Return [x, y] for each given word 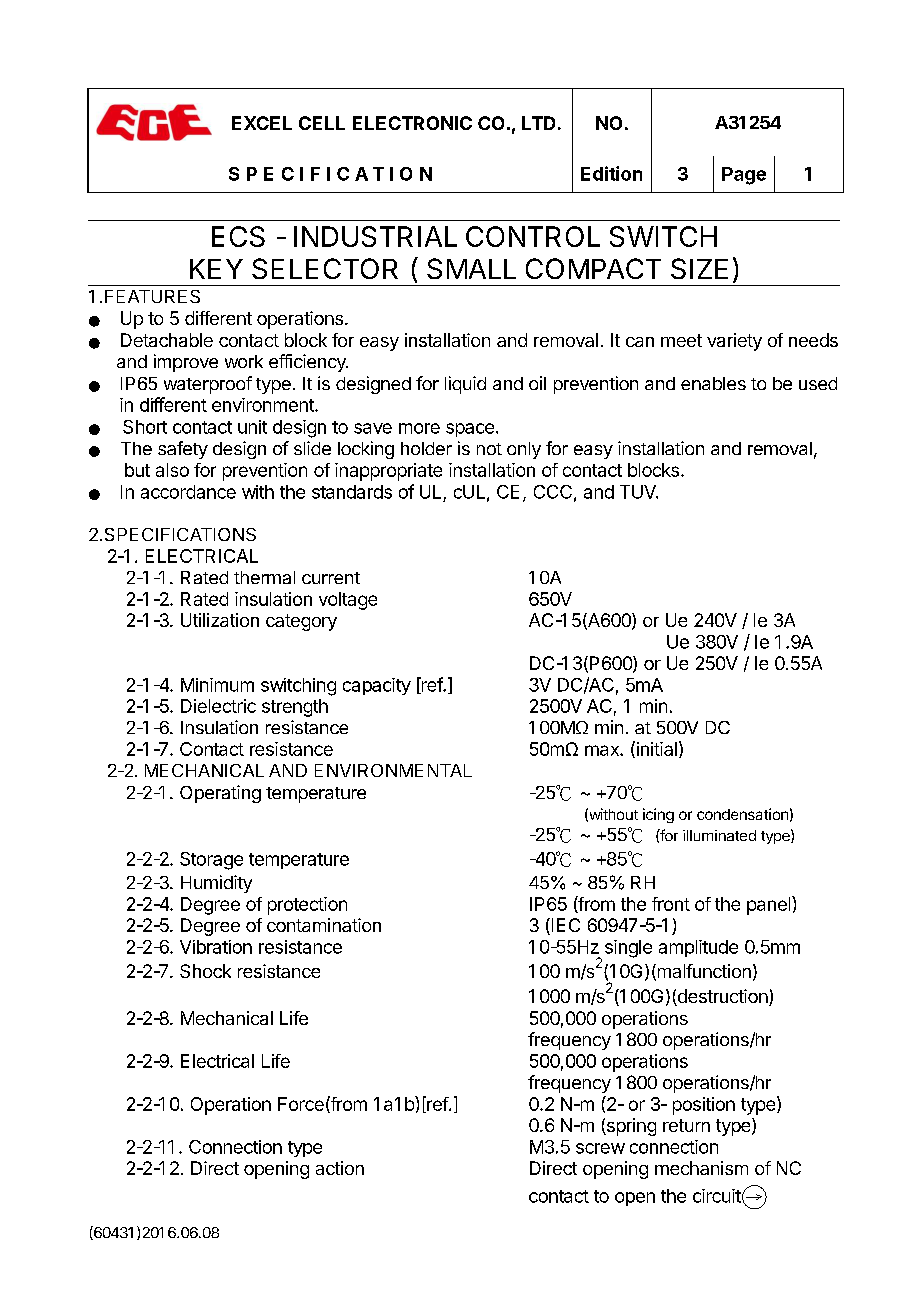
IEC [564, 926]
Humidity [216, 884]
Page [744, 176]
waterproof [208, 385]
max [603, 750]
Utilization [220, 620]
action [340, 1168]
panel [770, 905]
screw [600, 1148]
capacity [377, 686]
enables [713, 383]
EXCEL [262, 123]
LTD [538, 123]
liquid [465, 385]
